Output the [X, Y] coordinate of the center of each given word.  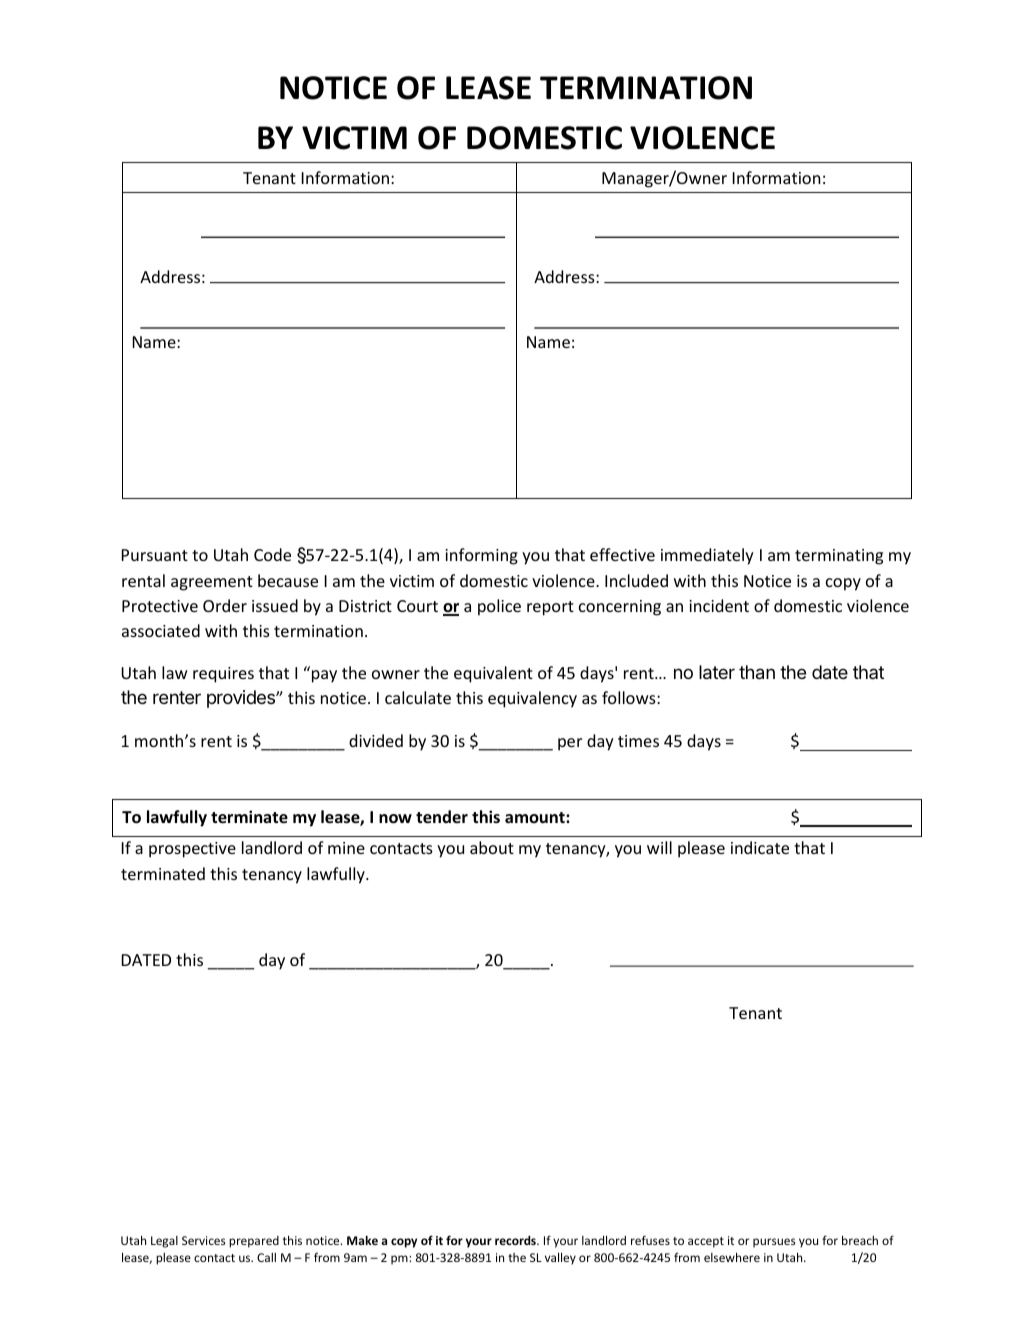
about [492, 847]
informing [481, 556]
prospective [192, 850]
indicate [760, 847]
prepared [254, 1242]
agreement [212, 583]
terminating [839, 557]
